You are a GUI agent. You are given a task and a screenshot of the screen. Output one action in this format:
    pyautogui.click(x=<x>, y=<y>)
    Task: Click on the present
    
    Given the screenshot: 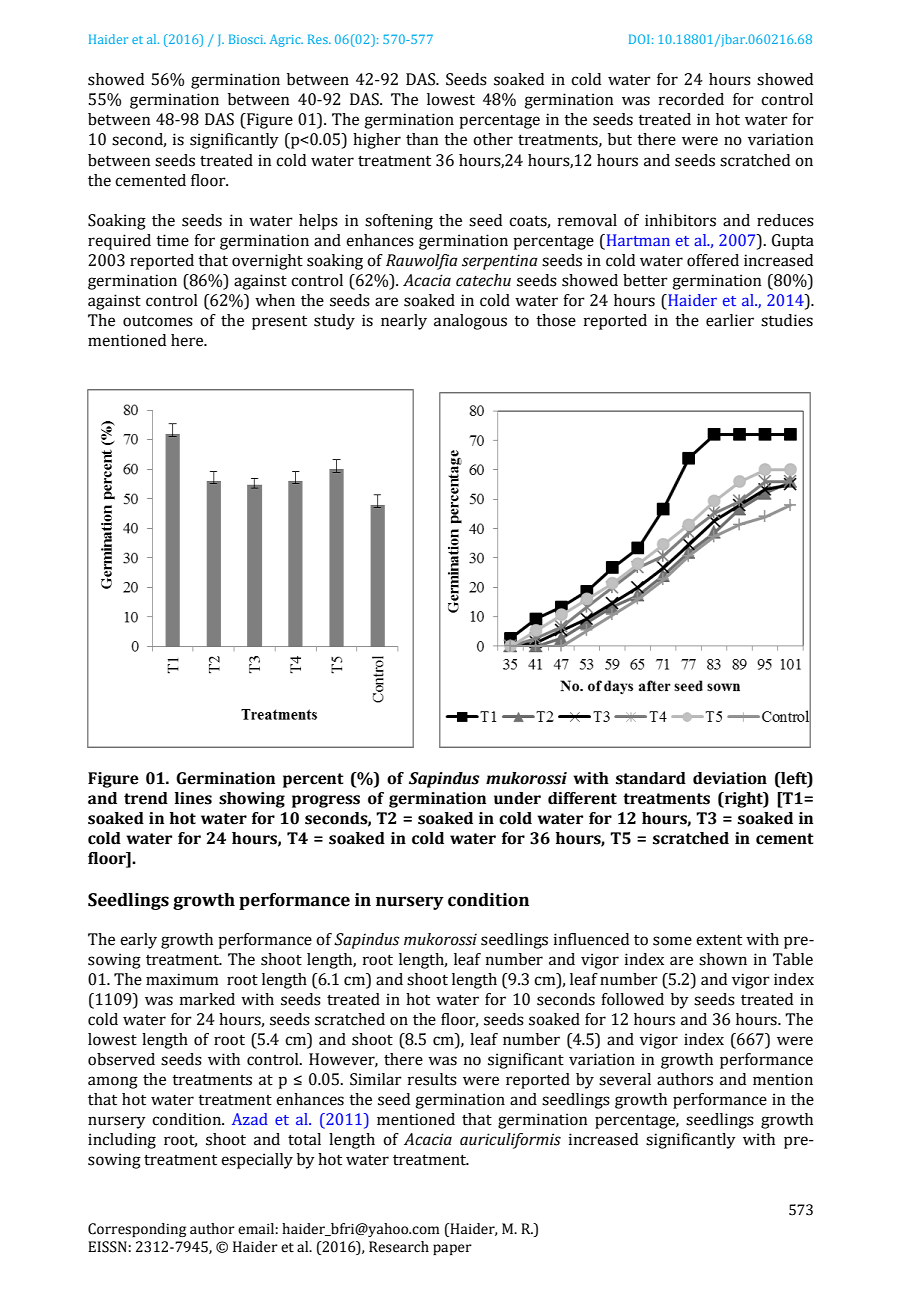 What is the action you would take?
    pyautogui.click(x=279, y=323)
